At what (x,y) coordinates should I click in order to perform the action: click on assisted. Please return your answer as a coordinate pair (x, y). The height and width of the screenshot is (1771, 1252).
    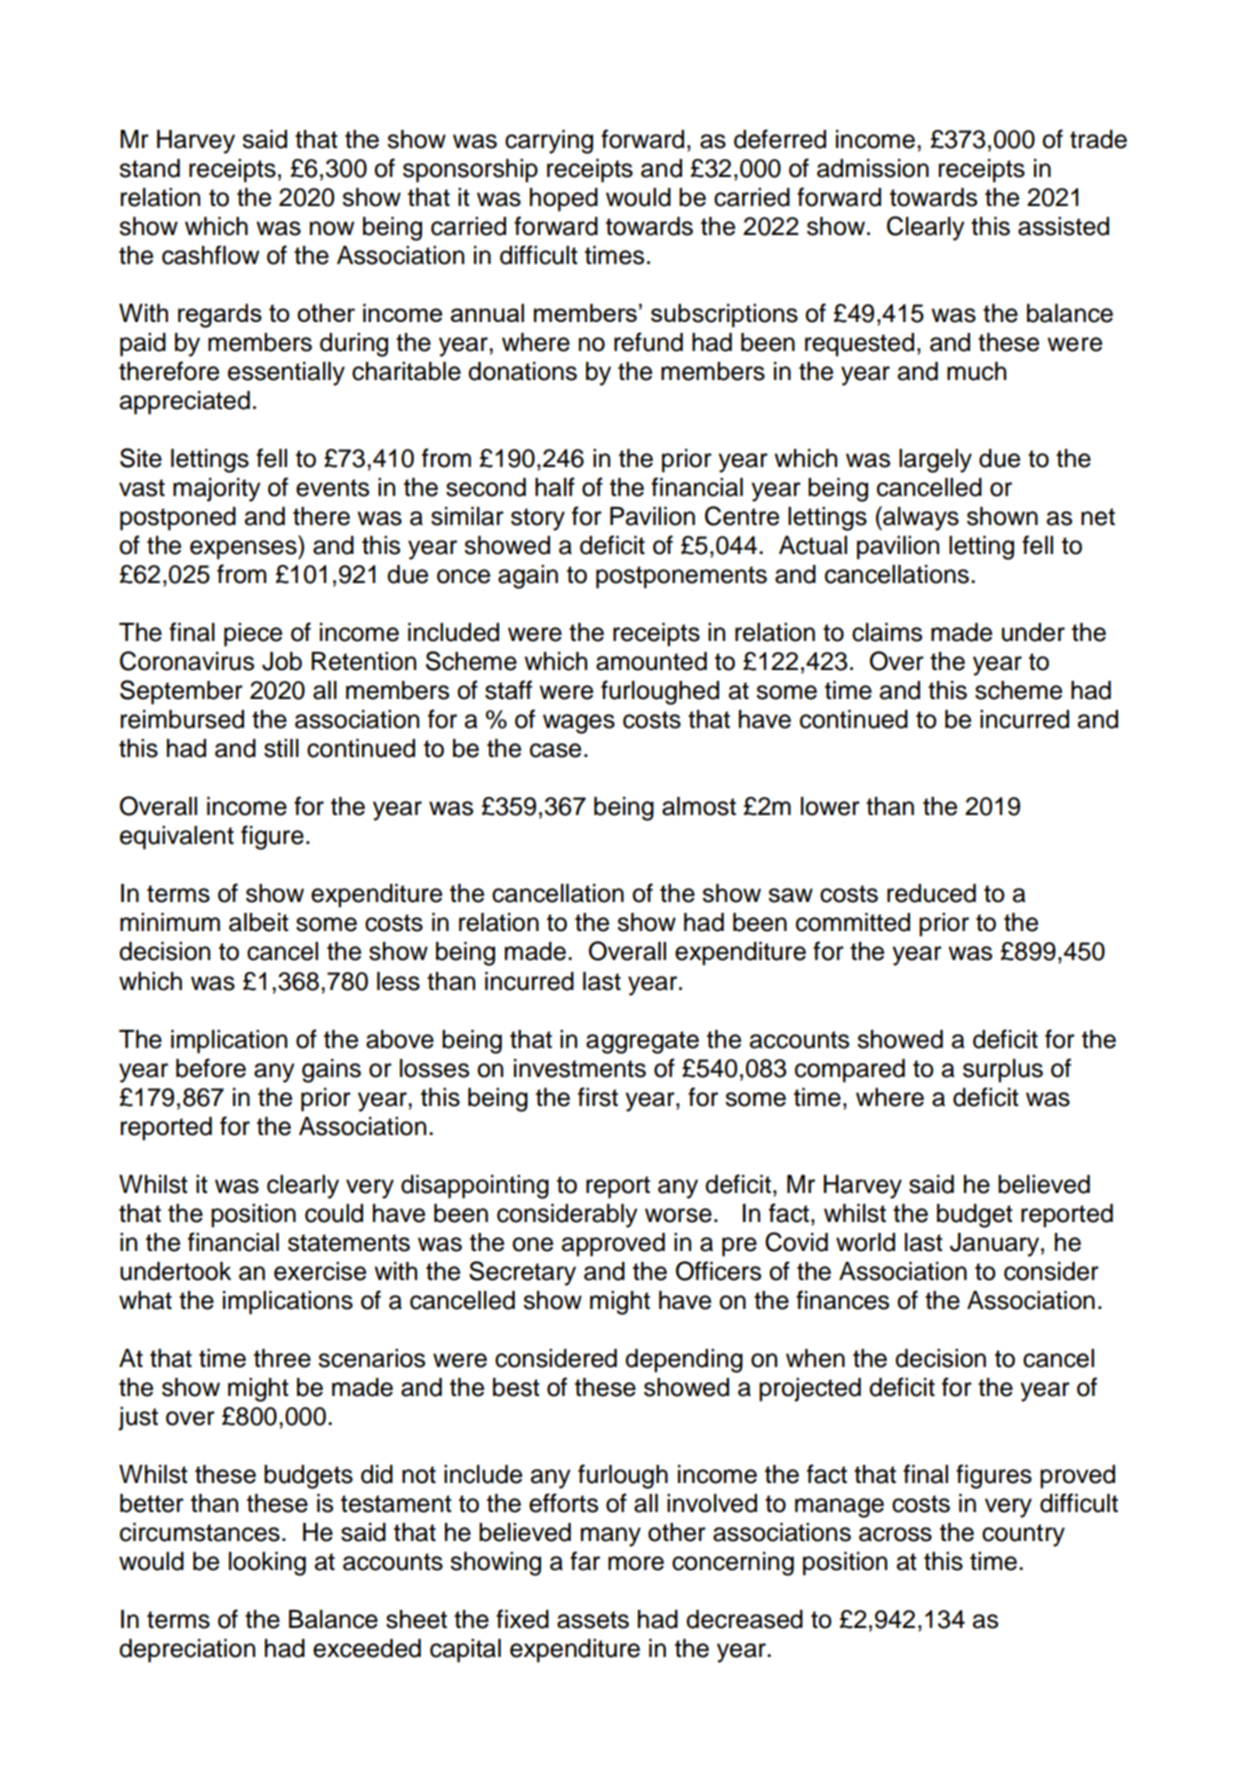
    Looking at the image, I should click on (1063, 226).
